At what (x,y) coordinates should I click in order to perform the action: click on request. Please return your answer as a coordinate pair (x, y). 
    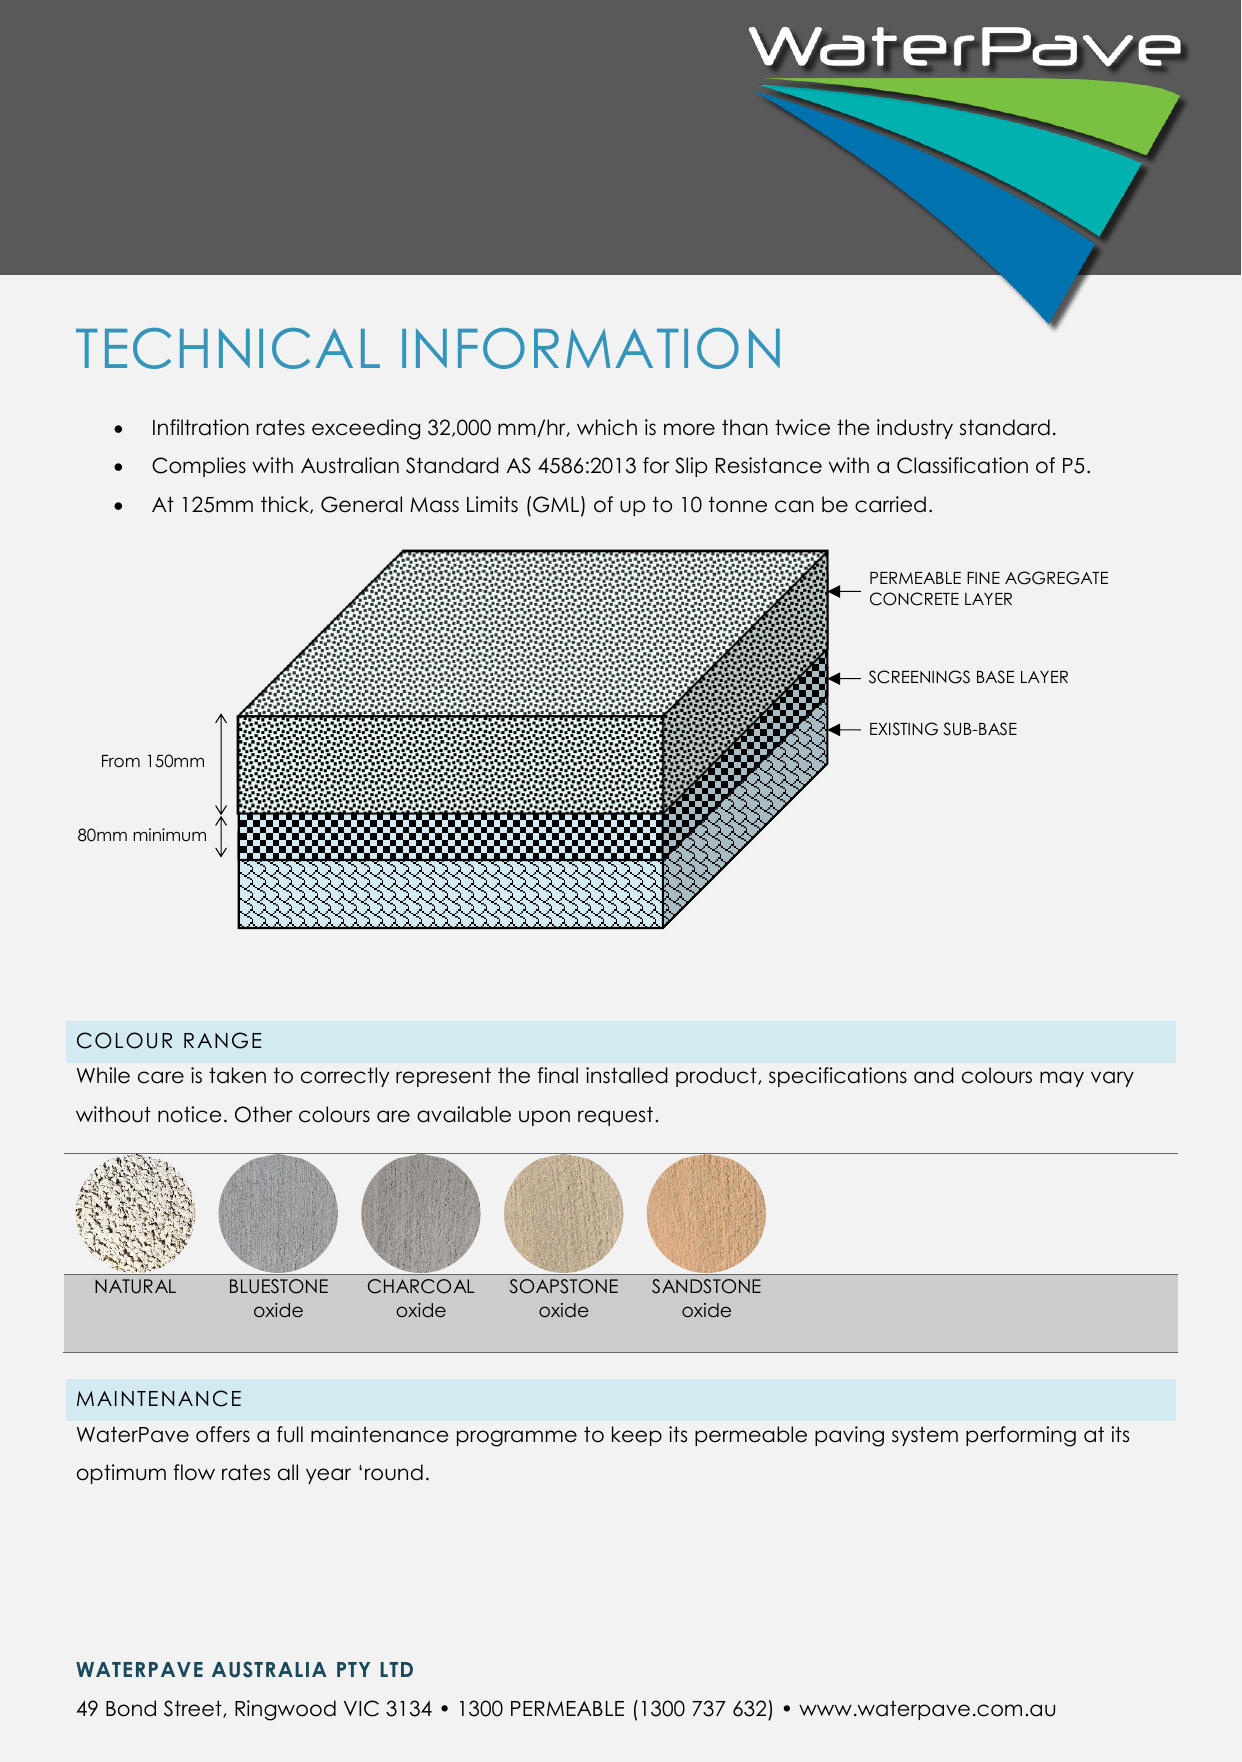
    Looking at the image, I should click on (615, 1116).
